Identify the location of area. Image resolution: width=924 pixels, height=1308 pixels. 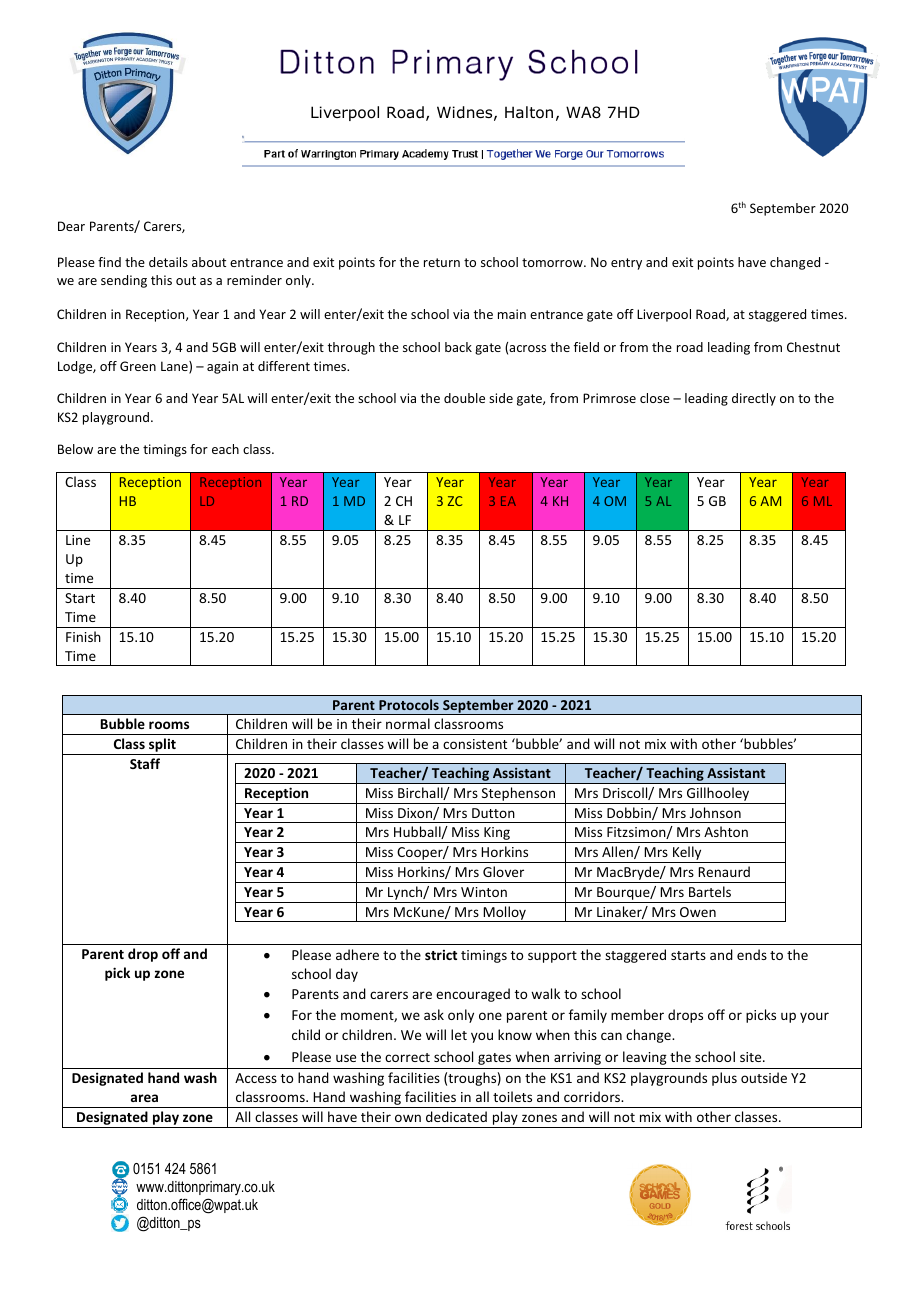
(144, 1098).
